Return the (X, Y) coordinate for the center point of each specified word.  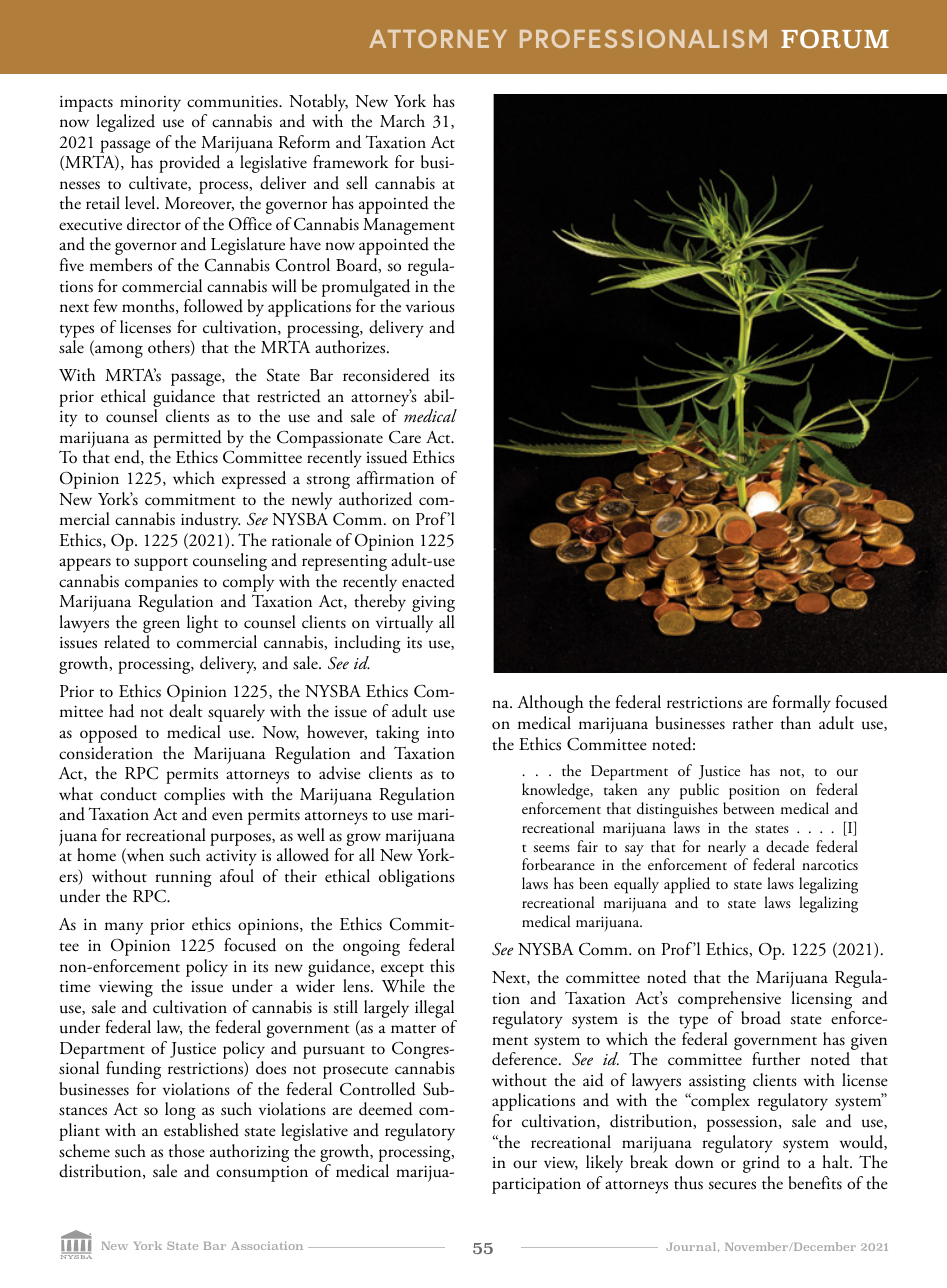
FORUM (835, 39)
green (161, 628)
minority (150, 104)
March (402, 120)
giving (433, 603)
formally (802, 704)
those (187, 1151)
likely (604, 1164)
